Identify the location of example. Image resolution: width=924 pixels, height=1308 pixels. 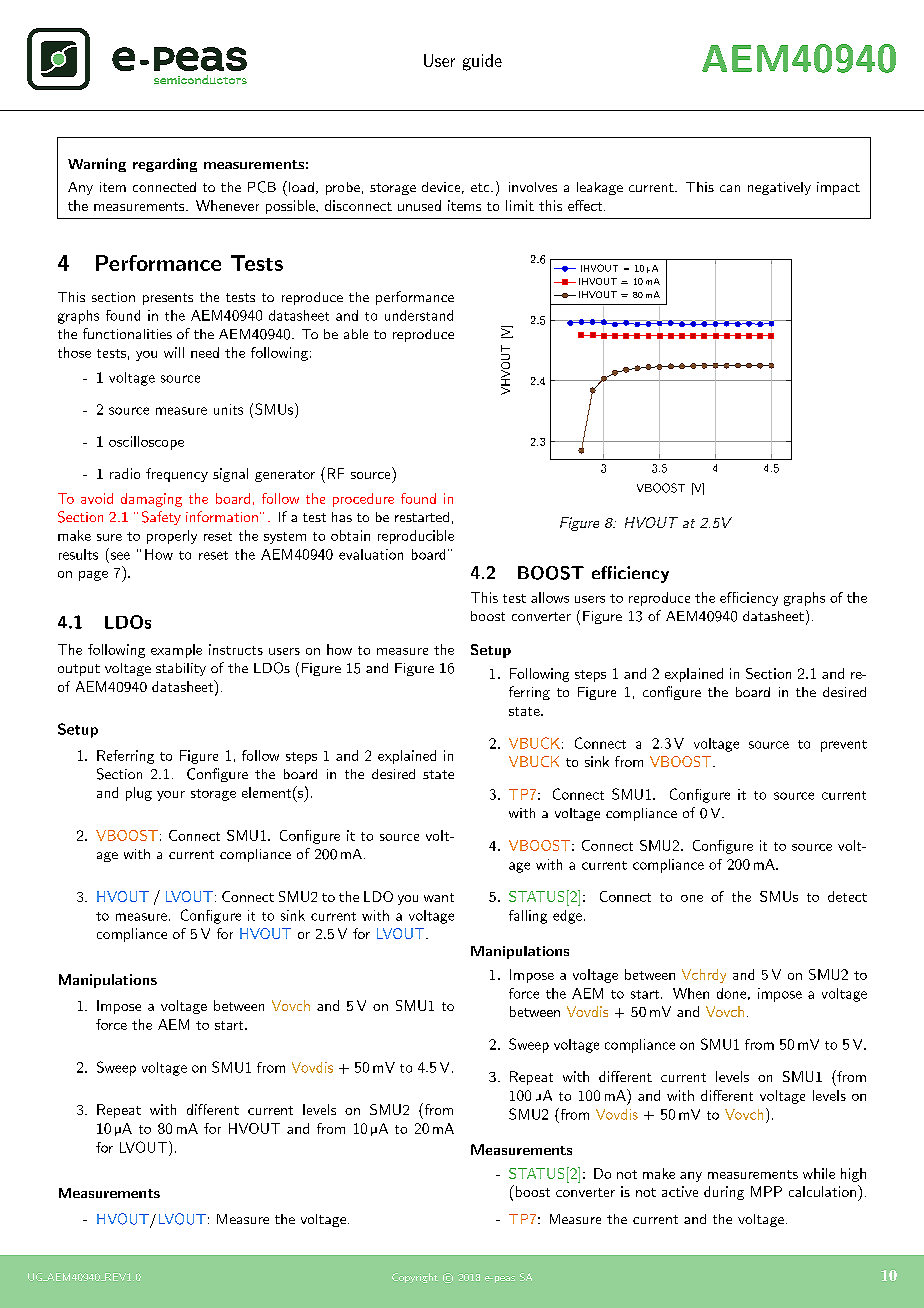
(176, 651).
